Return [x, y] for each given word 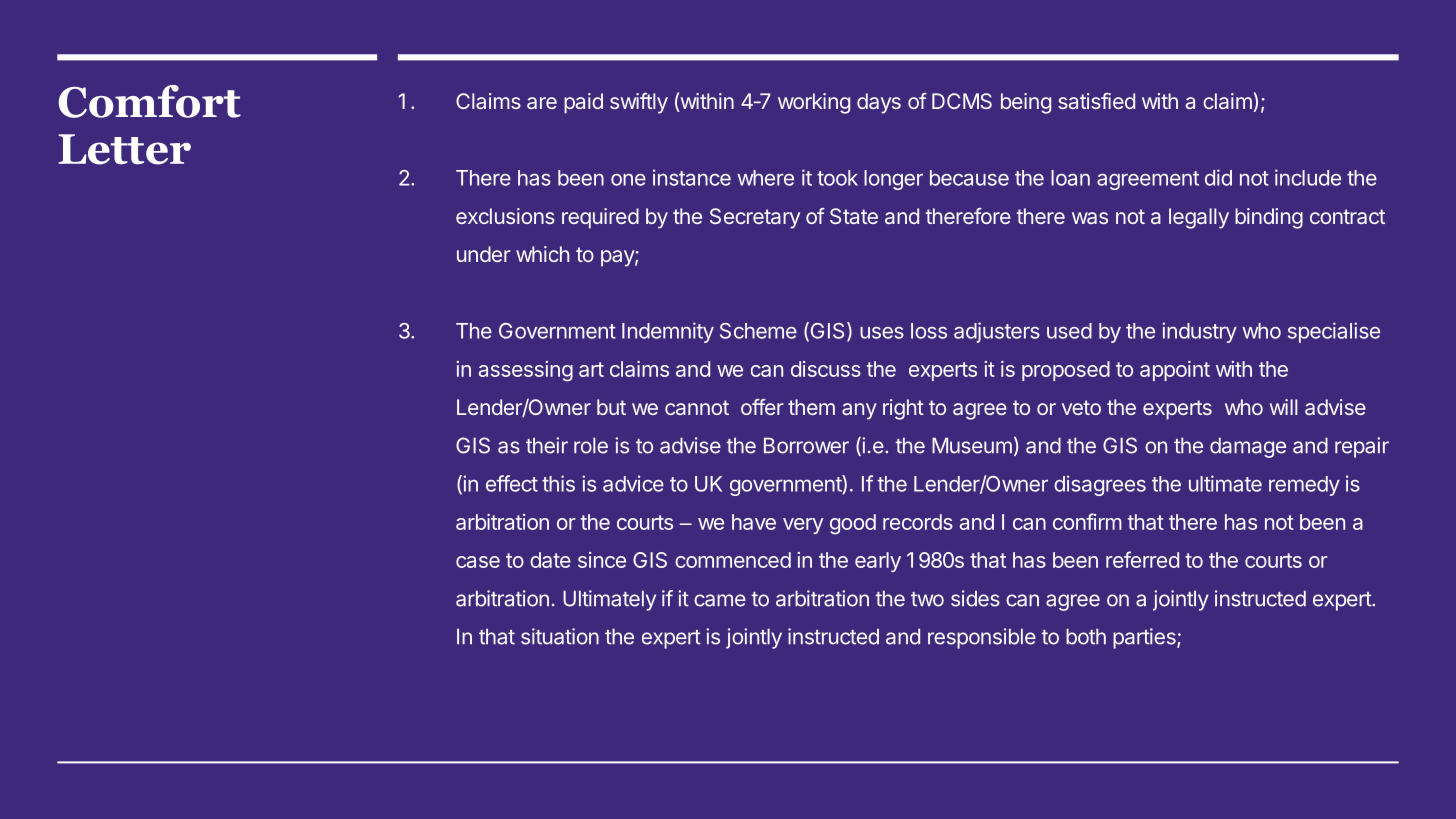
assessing [526, 371]
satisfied [1096, 101]
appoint [1175, 371]
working [814, 103]
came [720, 600]
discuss [826, 369]
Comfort [150, 101]
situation [560, 636]
